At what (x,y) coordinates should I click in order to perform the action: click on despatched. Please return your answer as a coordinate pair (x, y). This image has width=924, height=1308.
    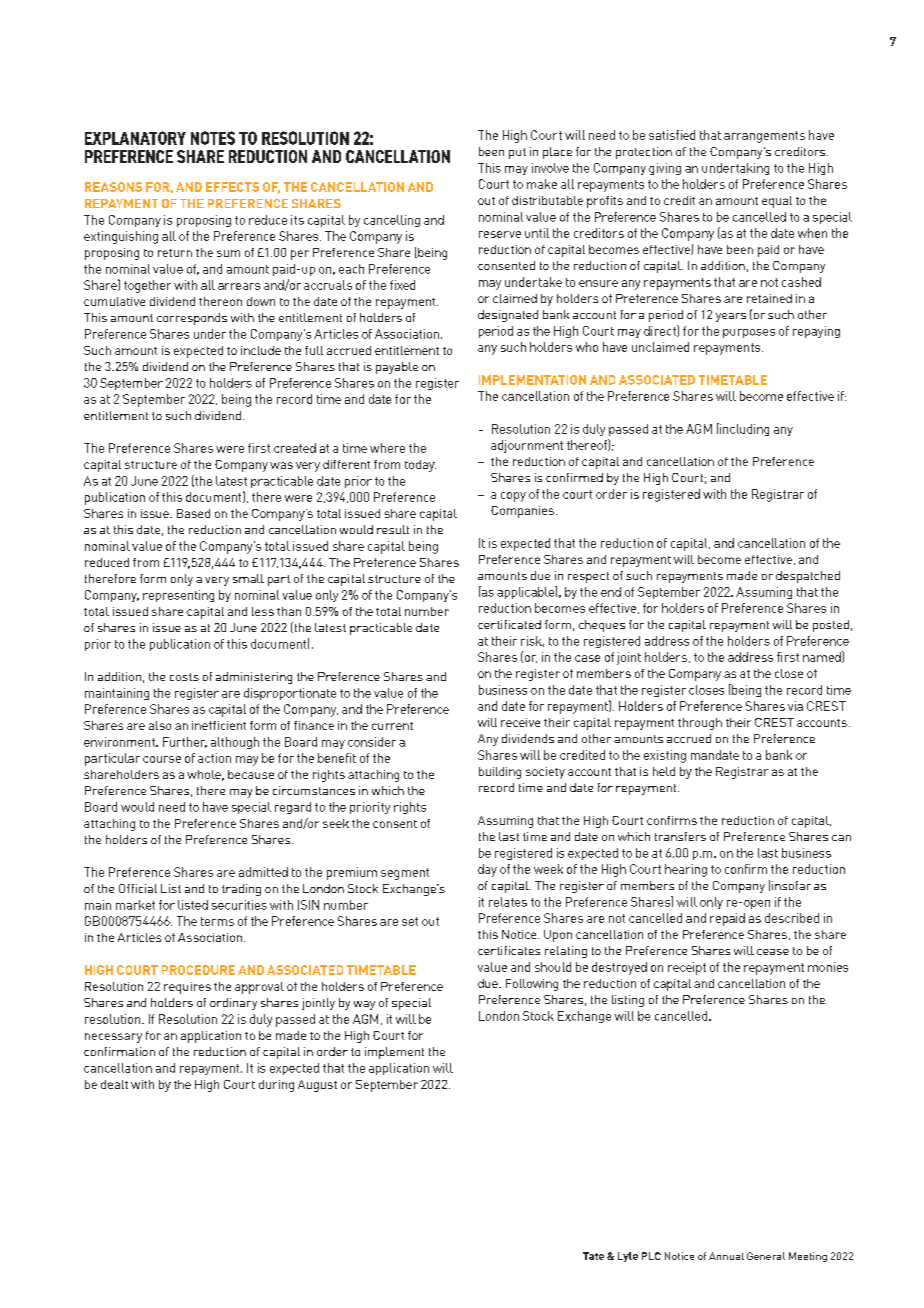
    Looking at the image, I should click on (808, 577).
